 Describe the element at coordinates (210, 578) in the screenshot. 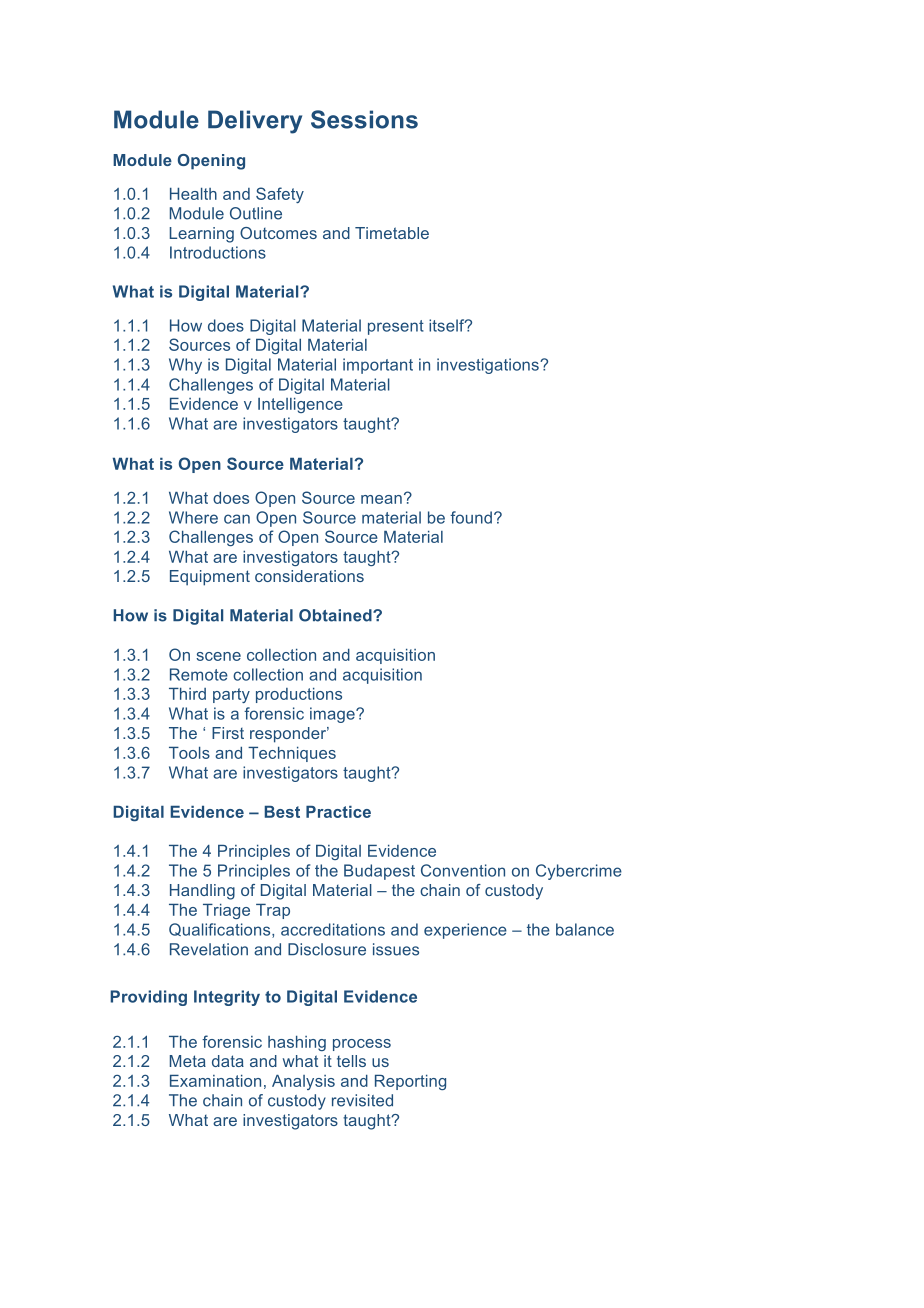

I see `Equipment` at that location.
